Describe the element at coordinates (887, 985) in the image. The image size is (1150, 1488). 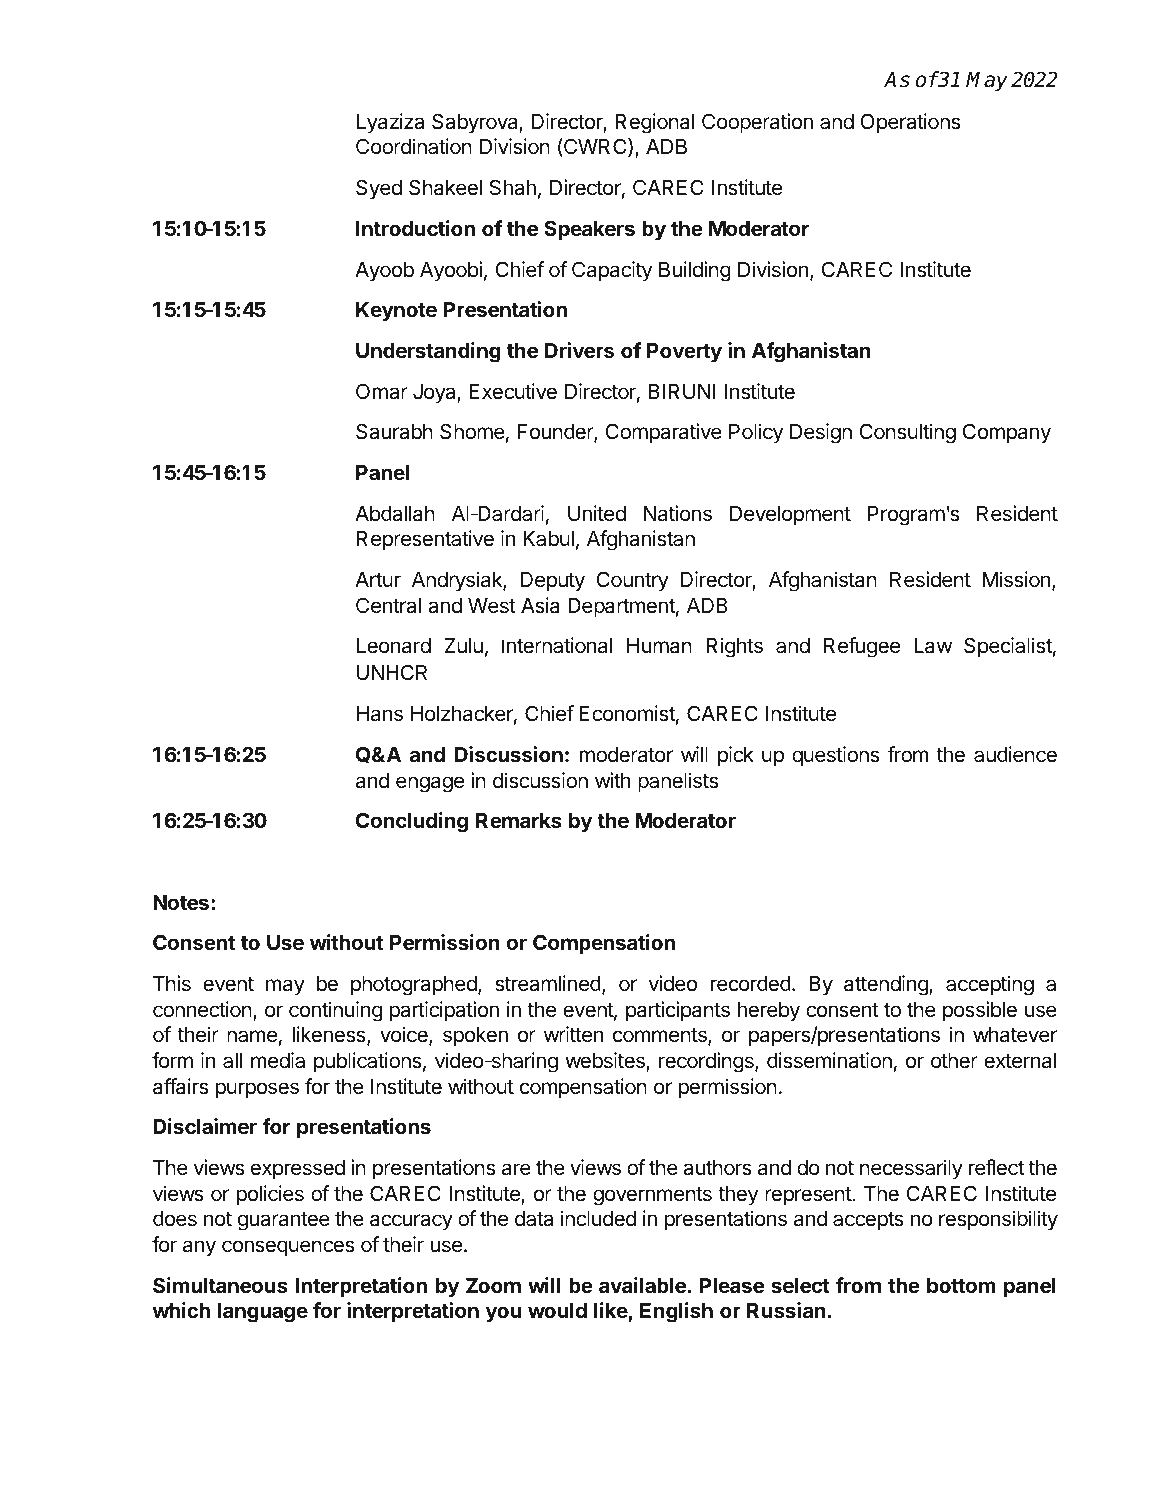
I see `attending` at that location.
